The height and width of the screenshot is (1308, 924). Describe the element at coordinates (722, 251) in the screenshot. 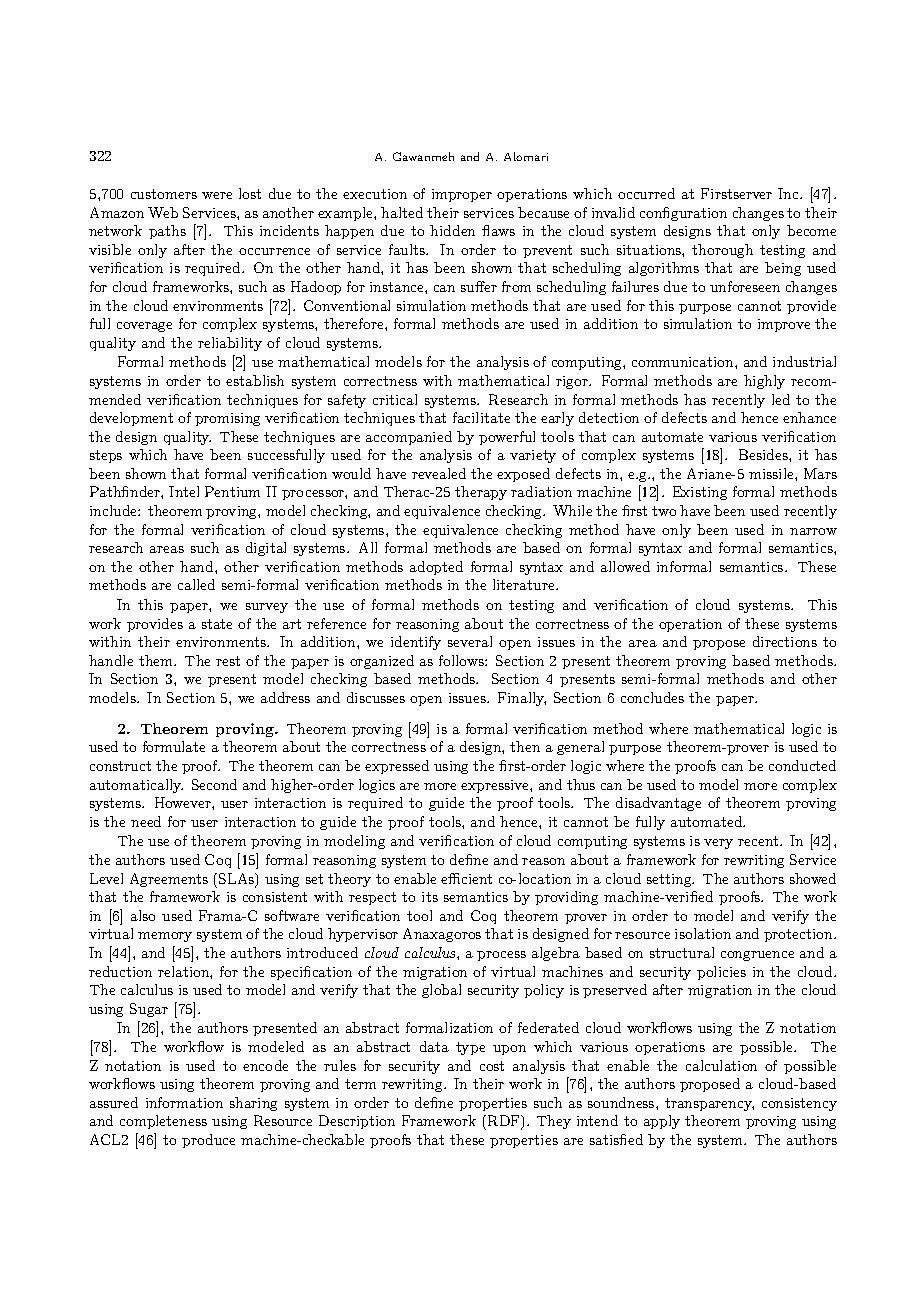

I see `thorough` at that location.
